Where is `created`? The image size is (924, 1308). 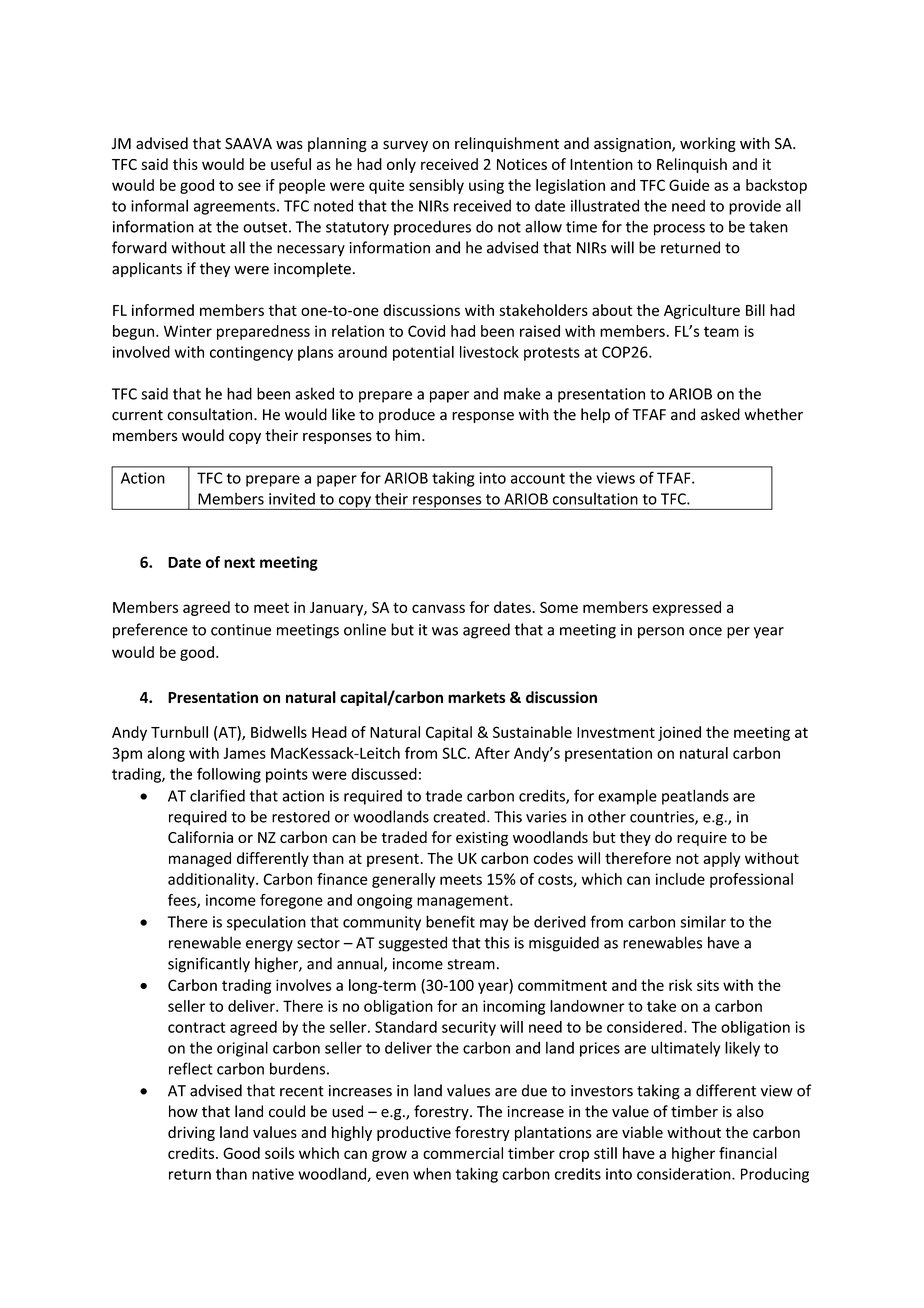 created is located at coordinates (459, 816).
